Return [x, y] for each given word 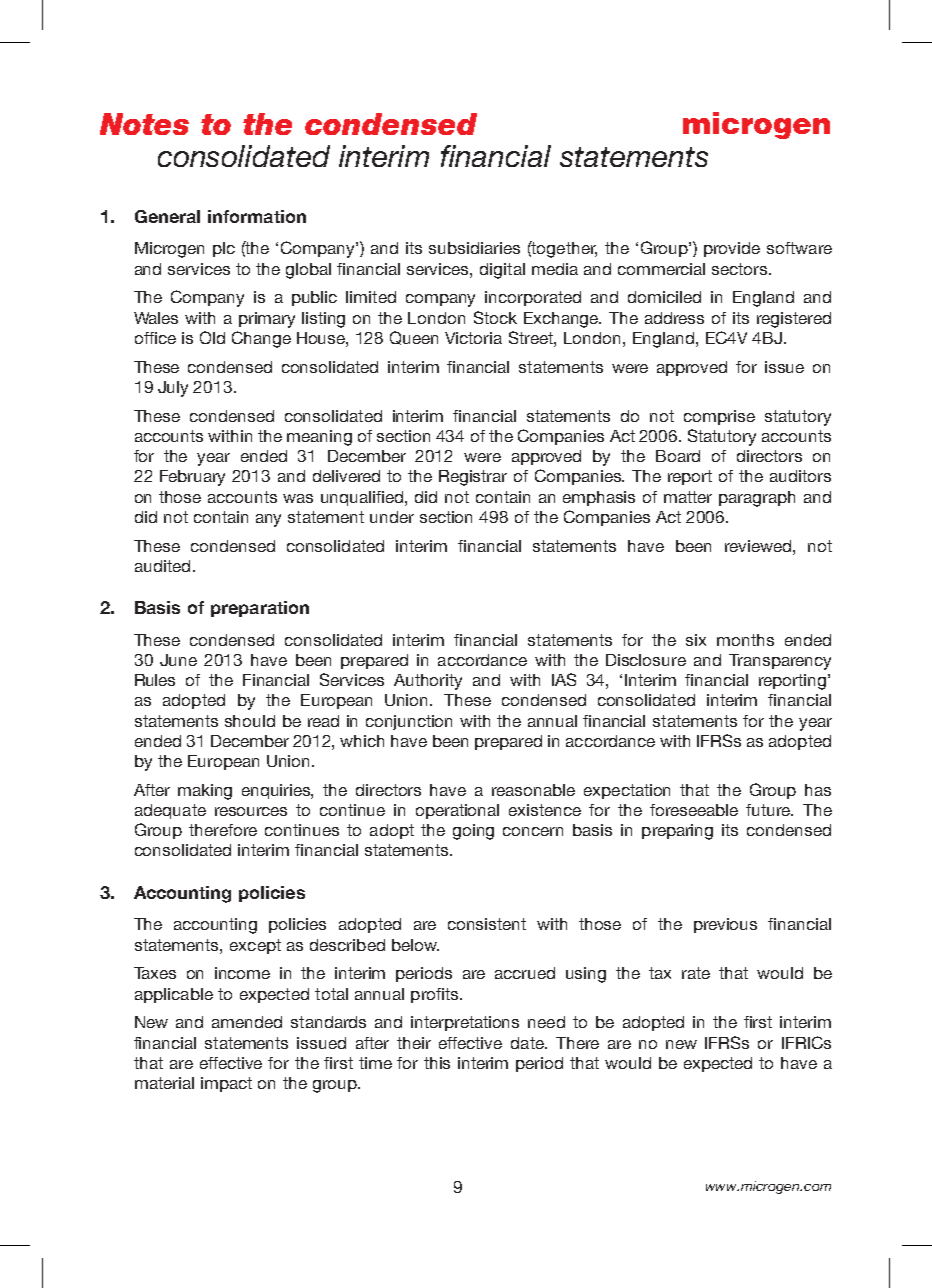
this [437, 1063]
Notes [144, 124]
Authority [428, 682]
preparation [260, 609]
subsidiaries [474, 248]
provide [732, 249]
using [586, 975]
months [745, 640]
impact [226, 1084]
